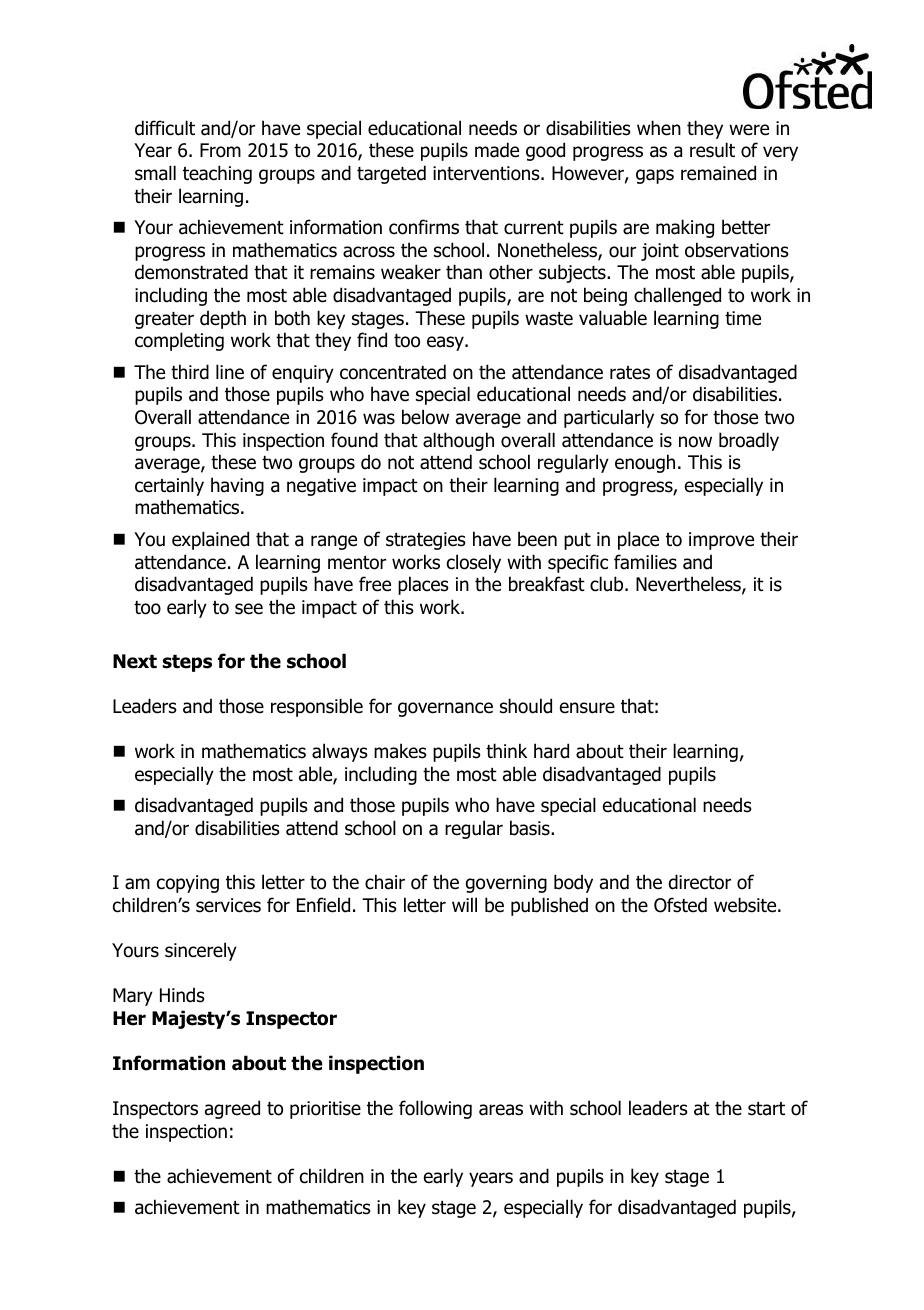 The width and height of the document is (924, 1310). What do you see at coordinates (506, 750) in the document?
I see `think` at bounding box center [506, 750].
